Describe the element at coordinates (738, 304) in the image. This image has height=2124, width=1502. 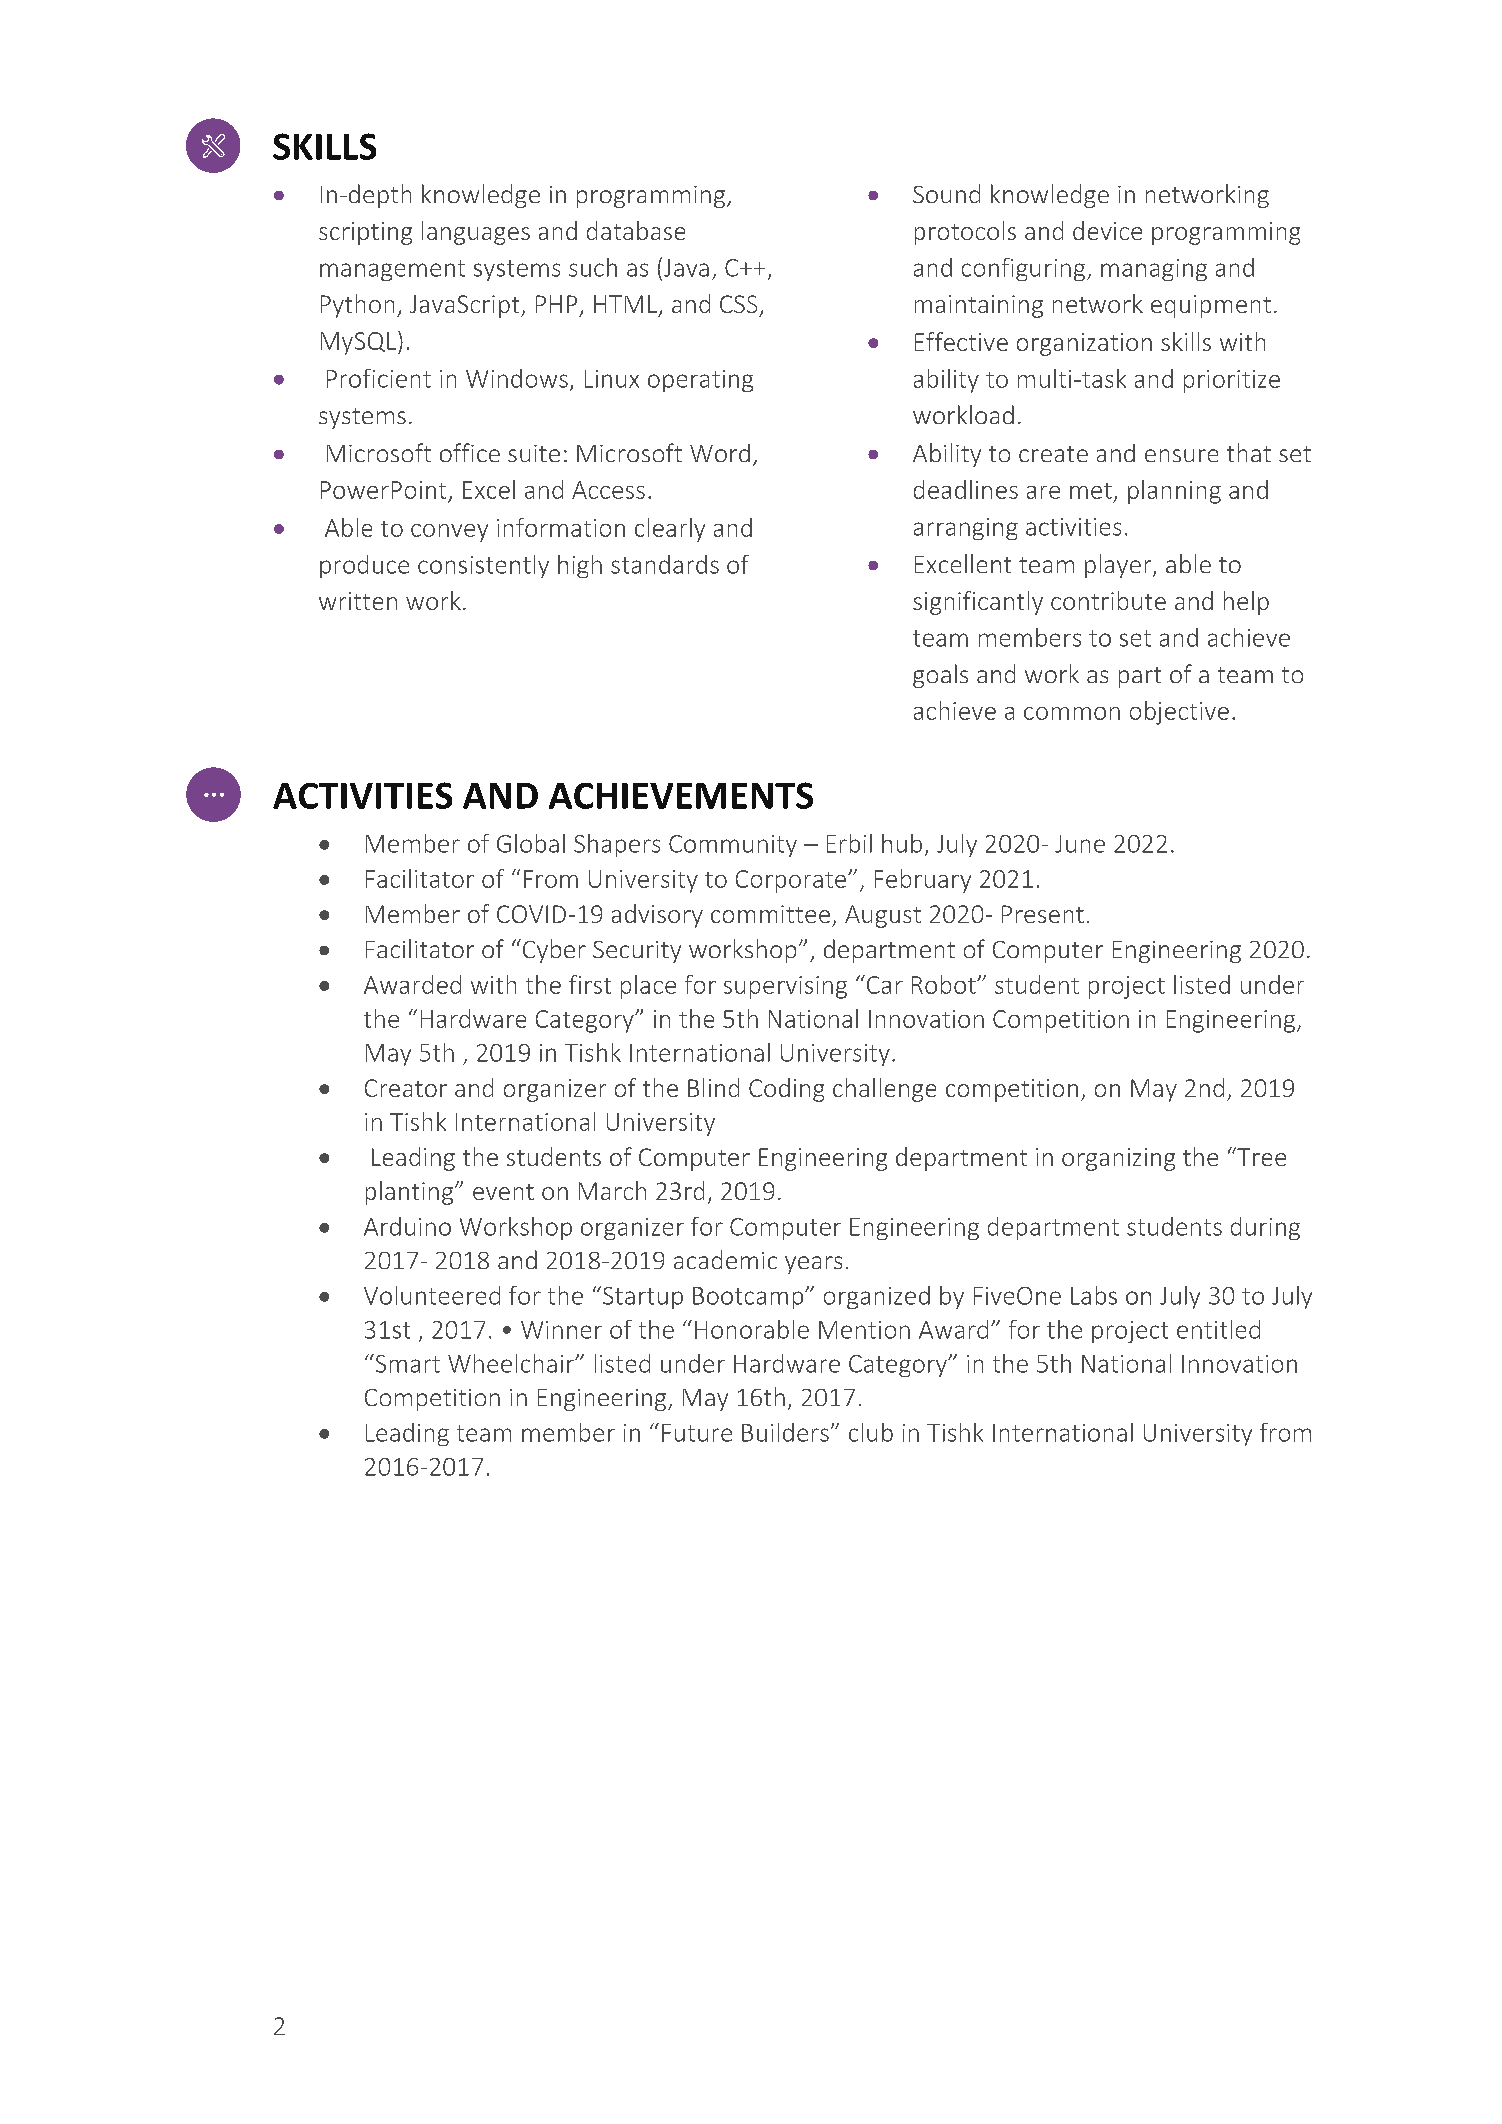
I see `CSS` at that location.
